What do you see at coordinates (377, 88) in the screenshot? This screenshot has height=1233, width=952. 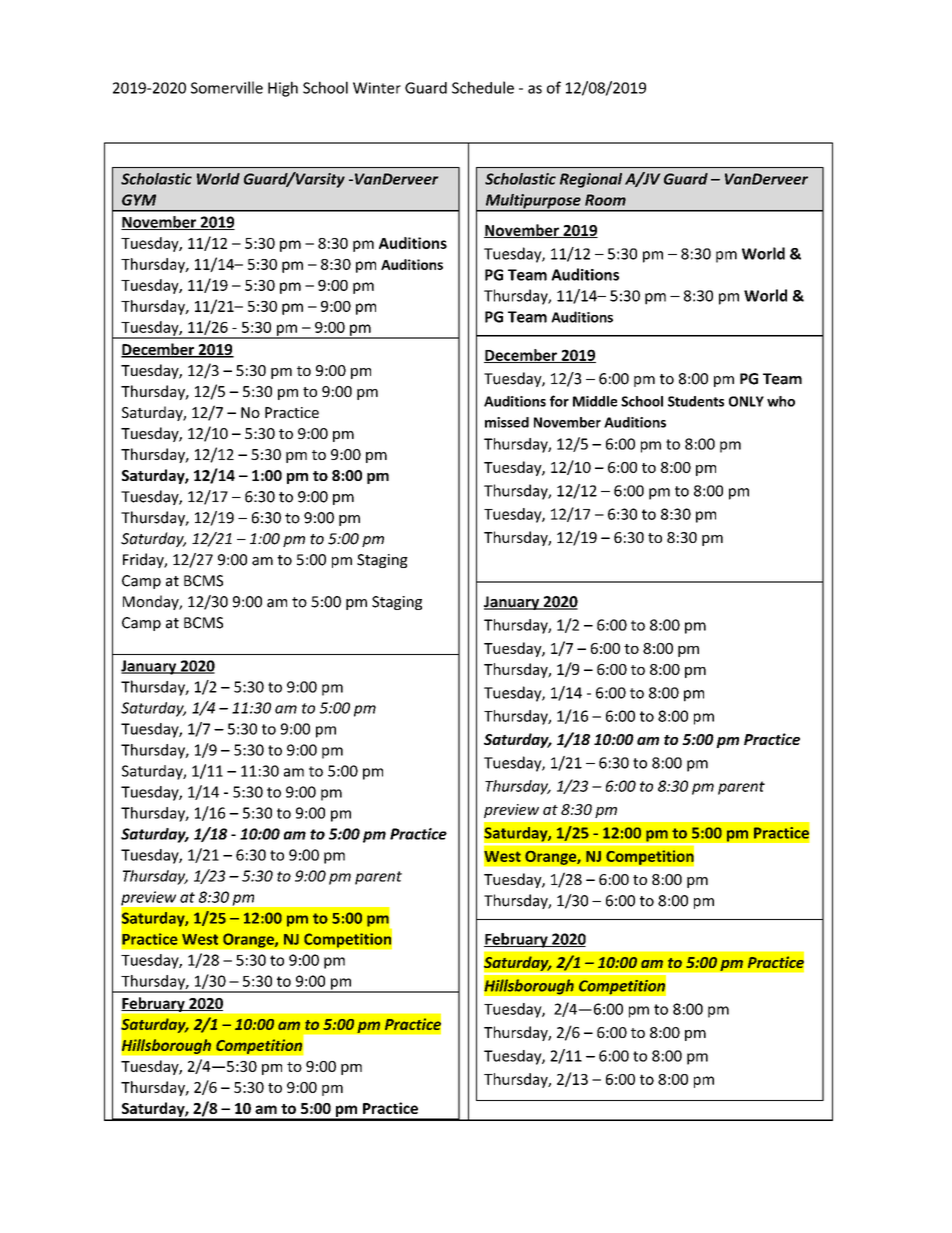 I see `Winter` at bounding box center [377, 88].
